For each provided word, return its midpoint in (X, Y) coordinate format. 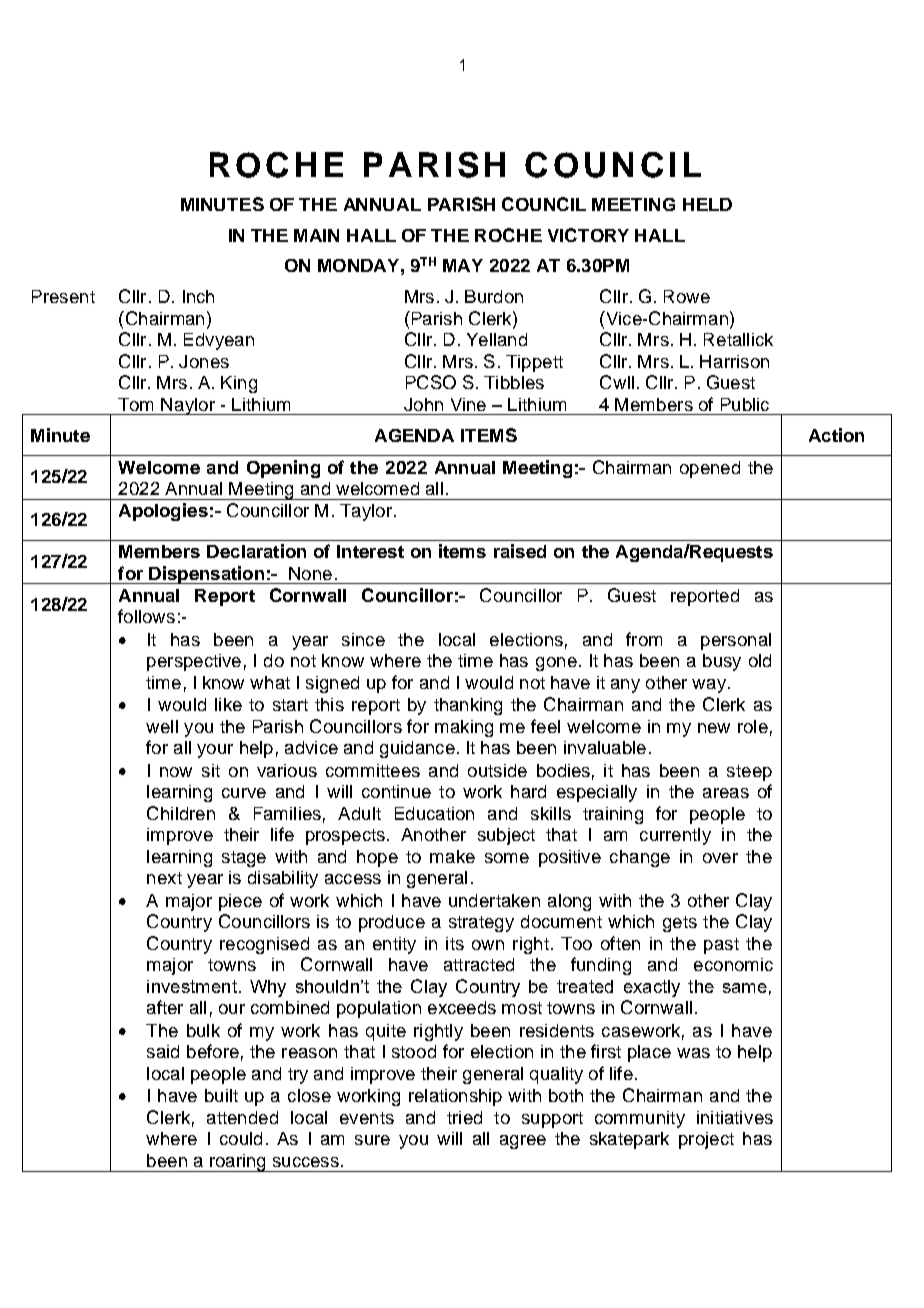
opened (710, 469)
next (164, 878)
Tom (135, 404)
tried (464, 1117)
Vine (468, 404)
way (709, 686)
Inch (198, 296)
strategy (481, 924)
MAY (463, 265)
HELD (707, 204)
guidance (417, 749)
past (721, 946)
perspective (194, 662)
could (241, 1138)
